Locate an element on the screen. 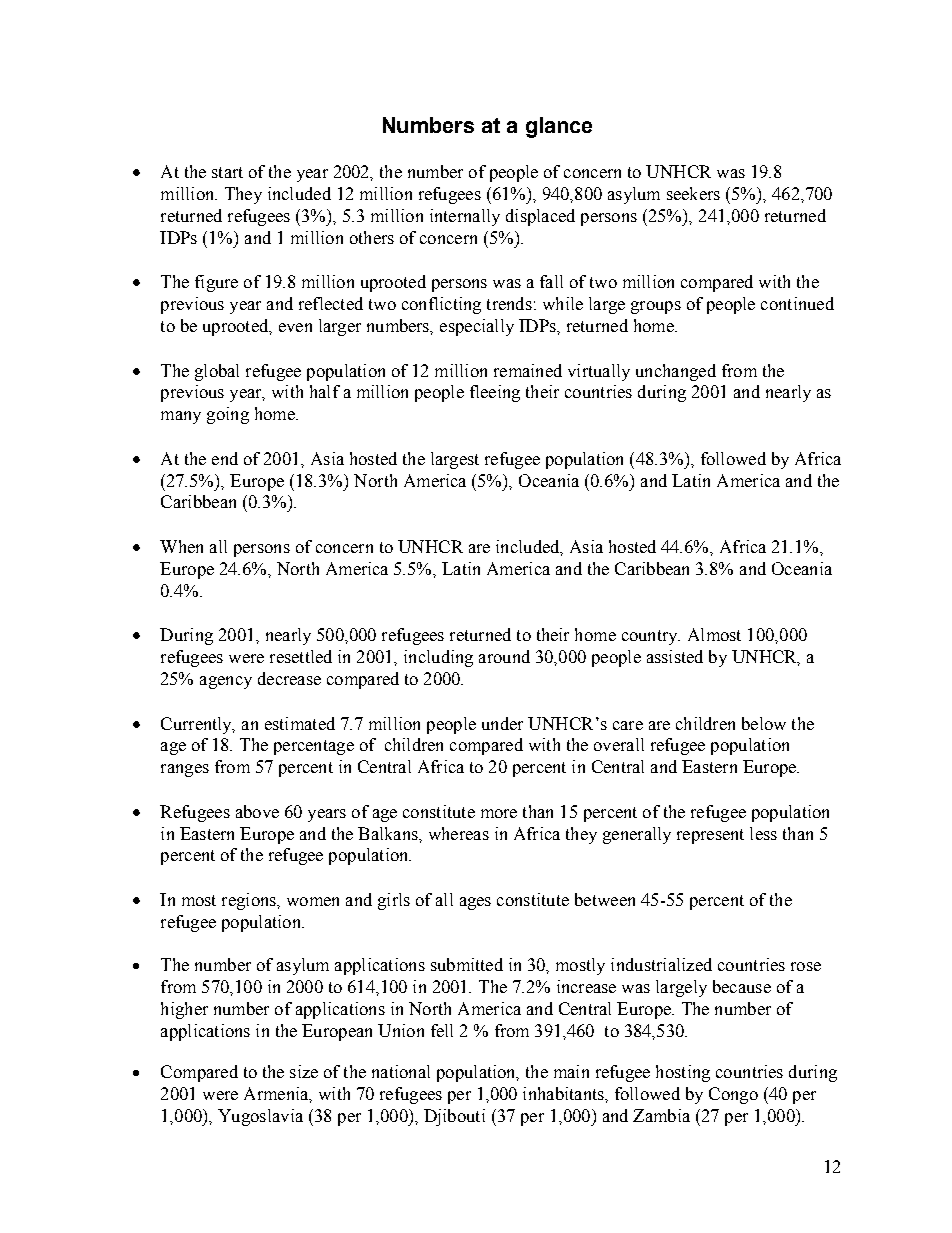 The height and width of the screenshot is (1233, 952). Congo is located at coordinates (733, 1095).
